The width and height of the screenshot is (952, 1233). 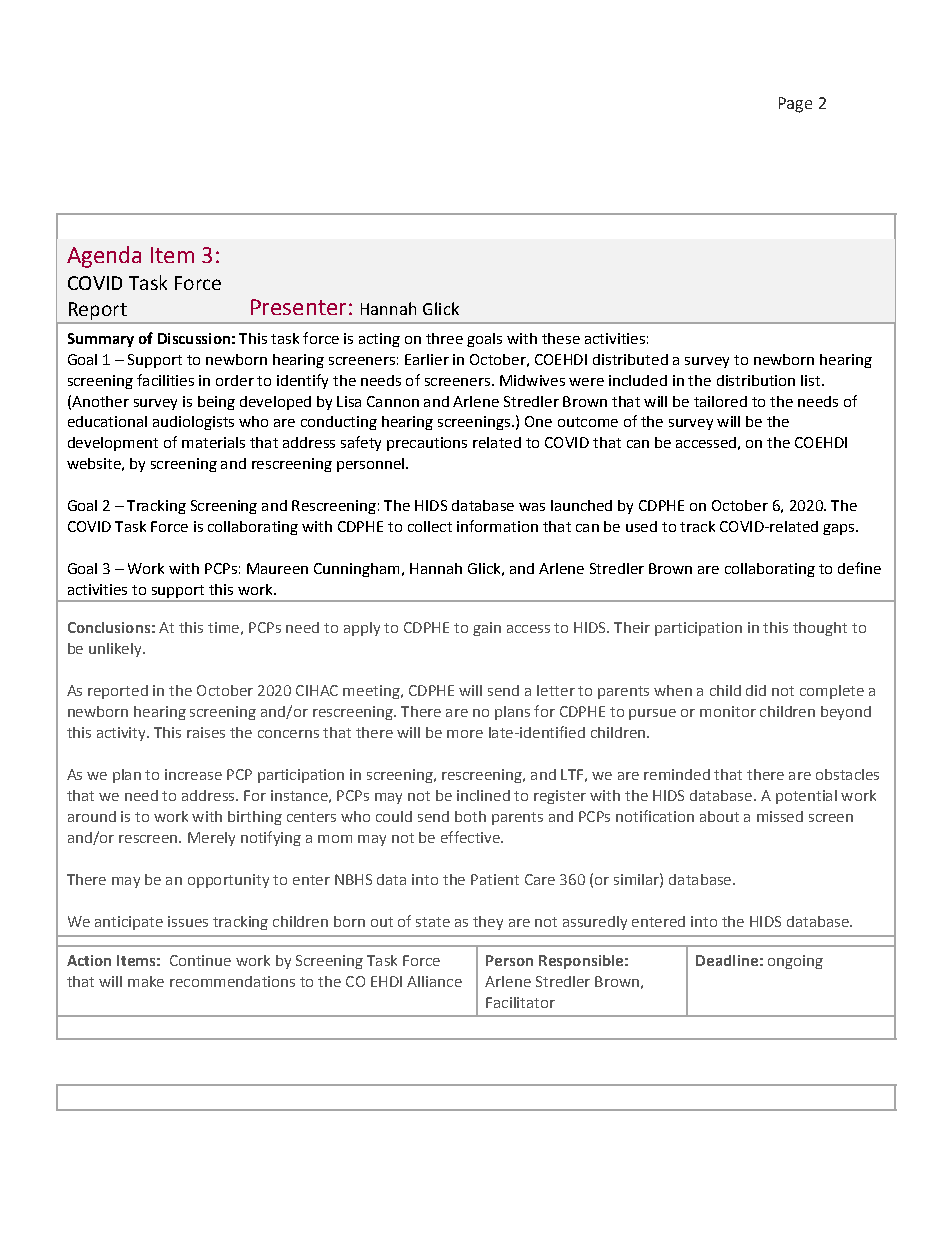 What do you see at coordinates (795, 962) in the screenshot?
I see `ongoing` at bounding box center [795, 962].
